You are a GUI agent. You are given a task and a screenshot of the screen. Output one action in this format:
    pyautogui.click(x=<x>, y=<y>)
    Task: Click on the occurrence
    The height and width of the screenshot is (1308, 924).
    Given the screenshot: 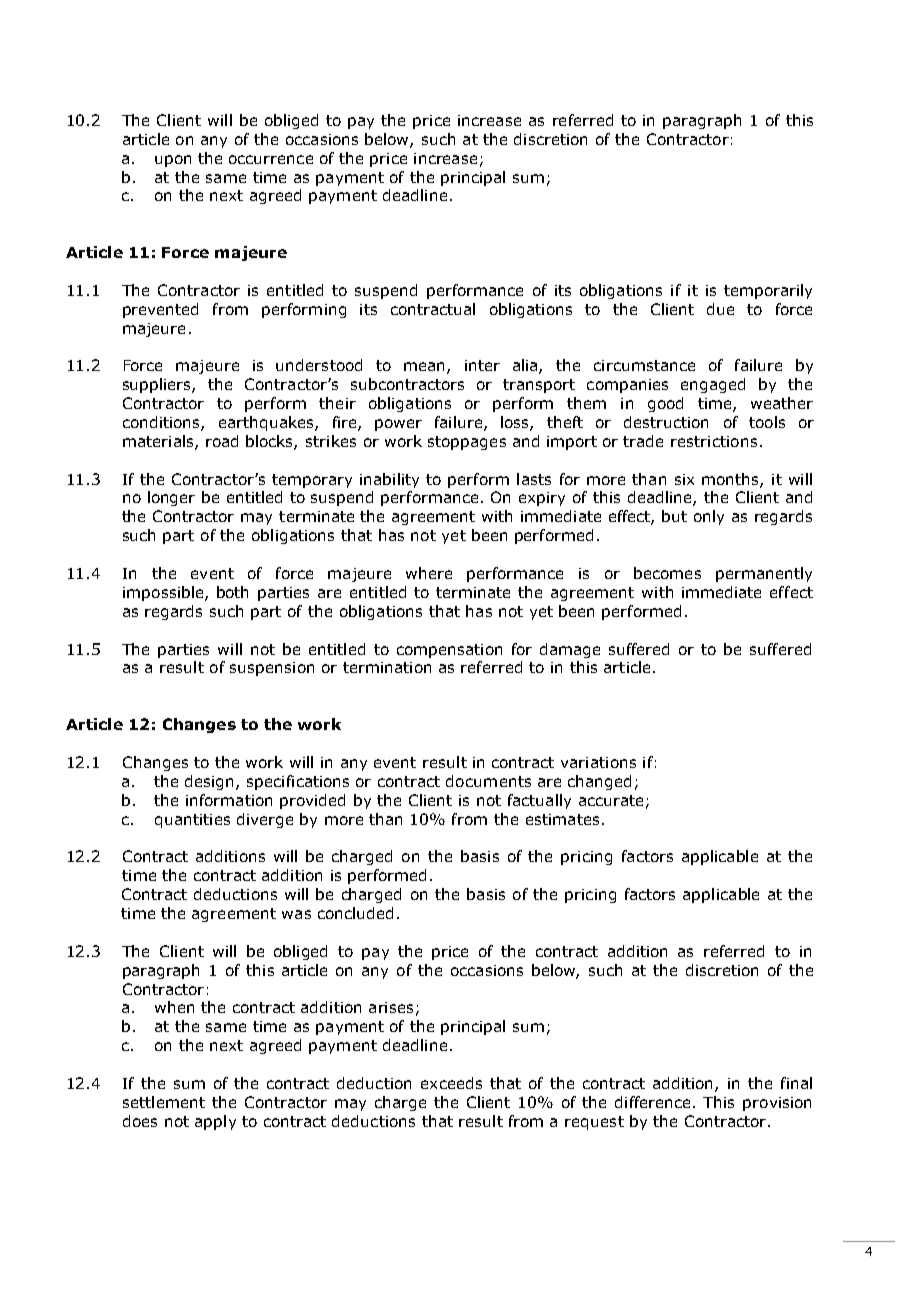 What is the action you would take?
    pyautogui.click(x=271, y=159)
